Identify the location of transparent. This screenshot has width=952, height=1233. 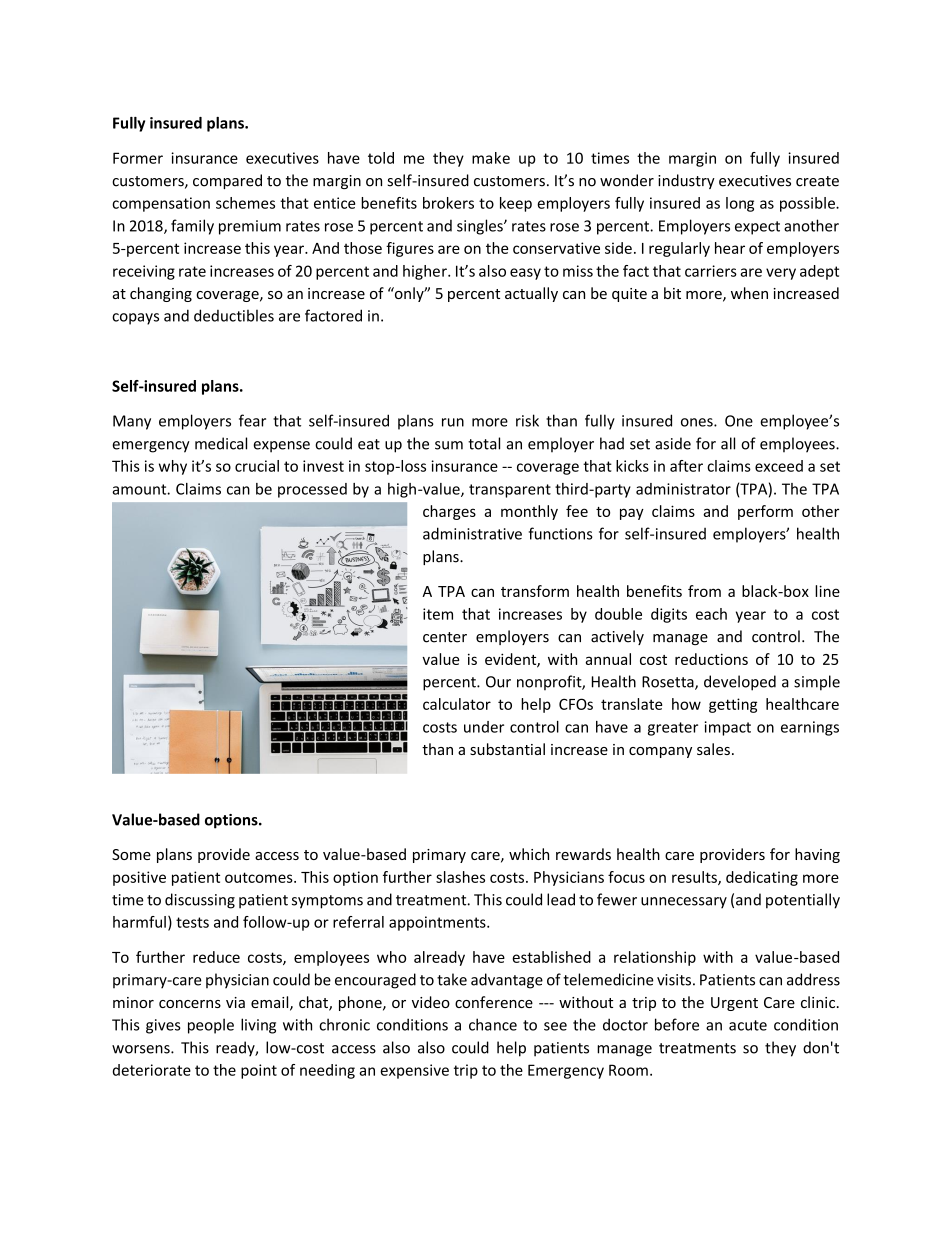
(510, 491).
